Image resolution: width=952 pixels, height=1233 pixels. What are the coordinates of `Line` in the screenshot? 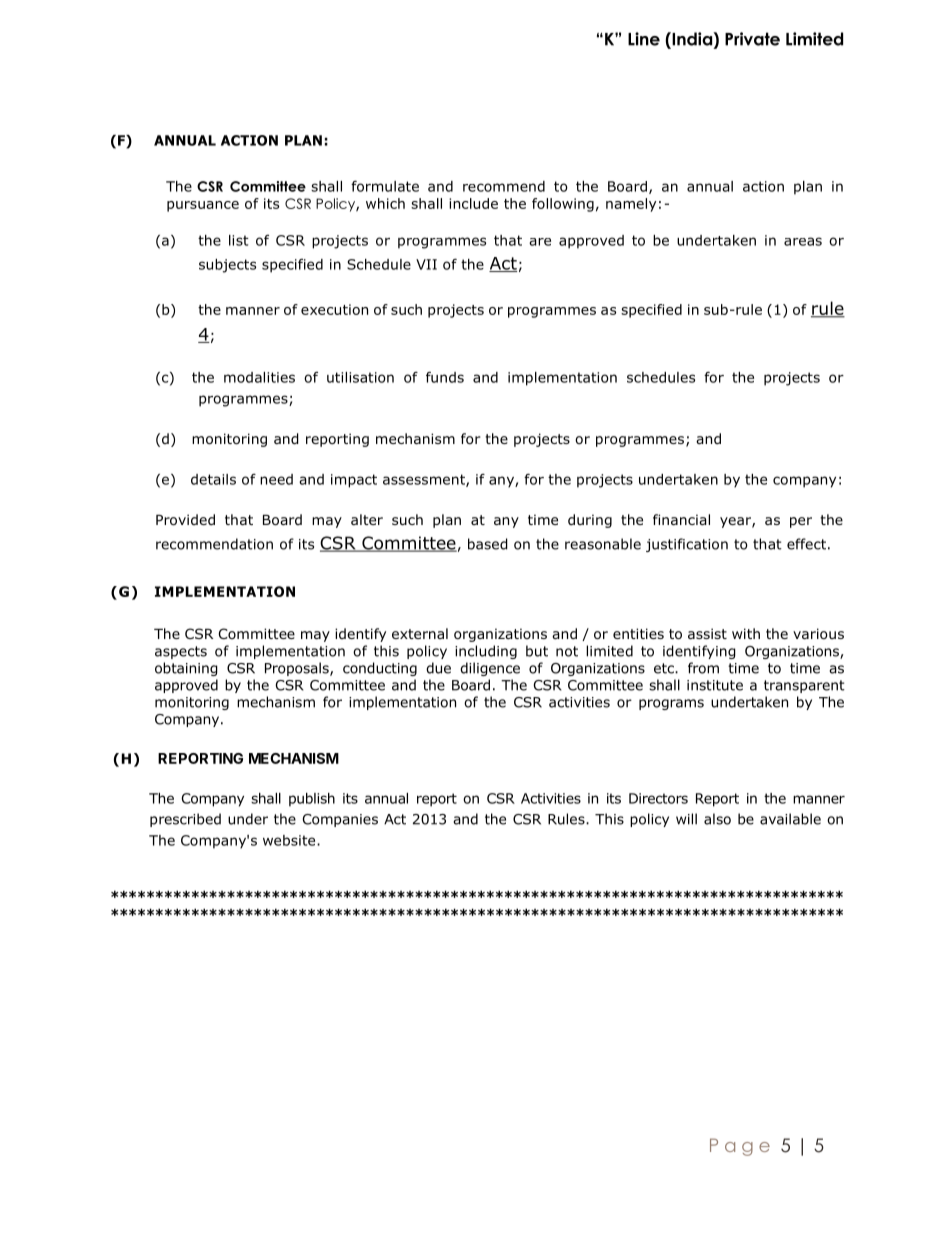 It's located at (644, 39).
